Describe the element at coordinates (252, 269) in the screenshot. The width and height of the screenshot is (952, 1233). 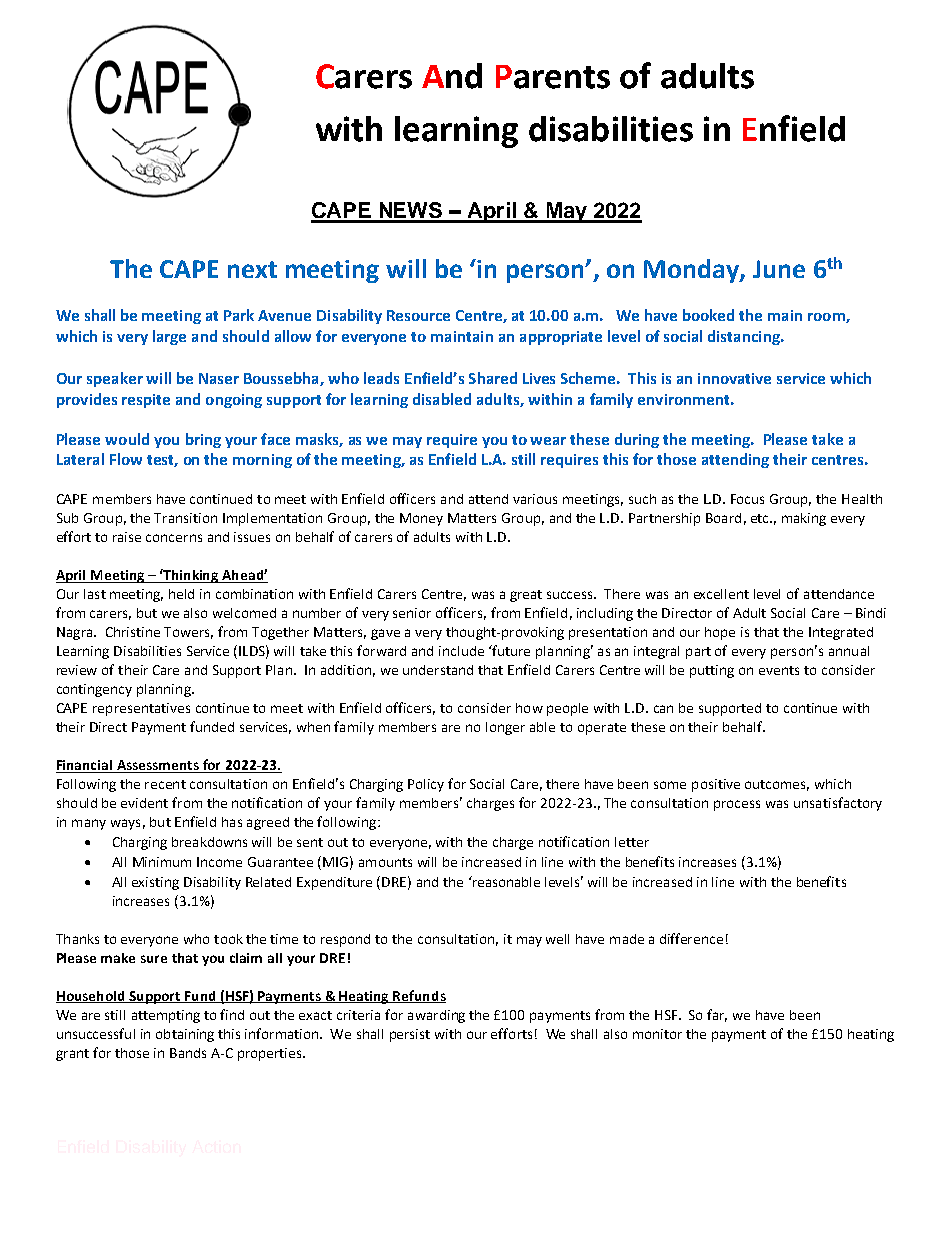
I see `next` at that location.
